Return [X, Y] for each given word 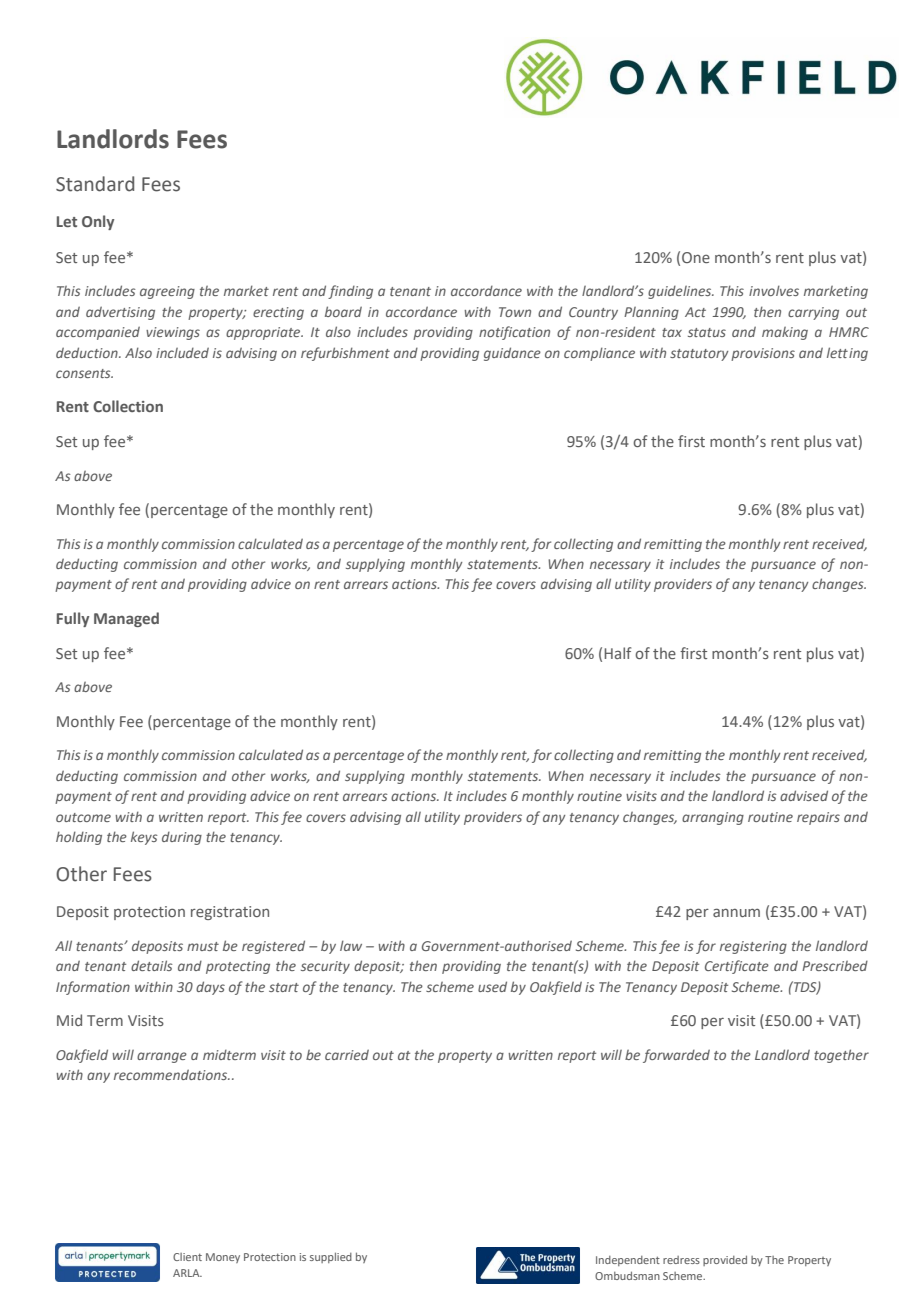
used [492, 986]
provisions [763, 354]
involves [774, 290]
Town [515, 312]
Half [617, 653]
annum [736, 912]
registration [230, 913]
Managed [126, 619]
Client [187, 1257]
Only [98, 222]
